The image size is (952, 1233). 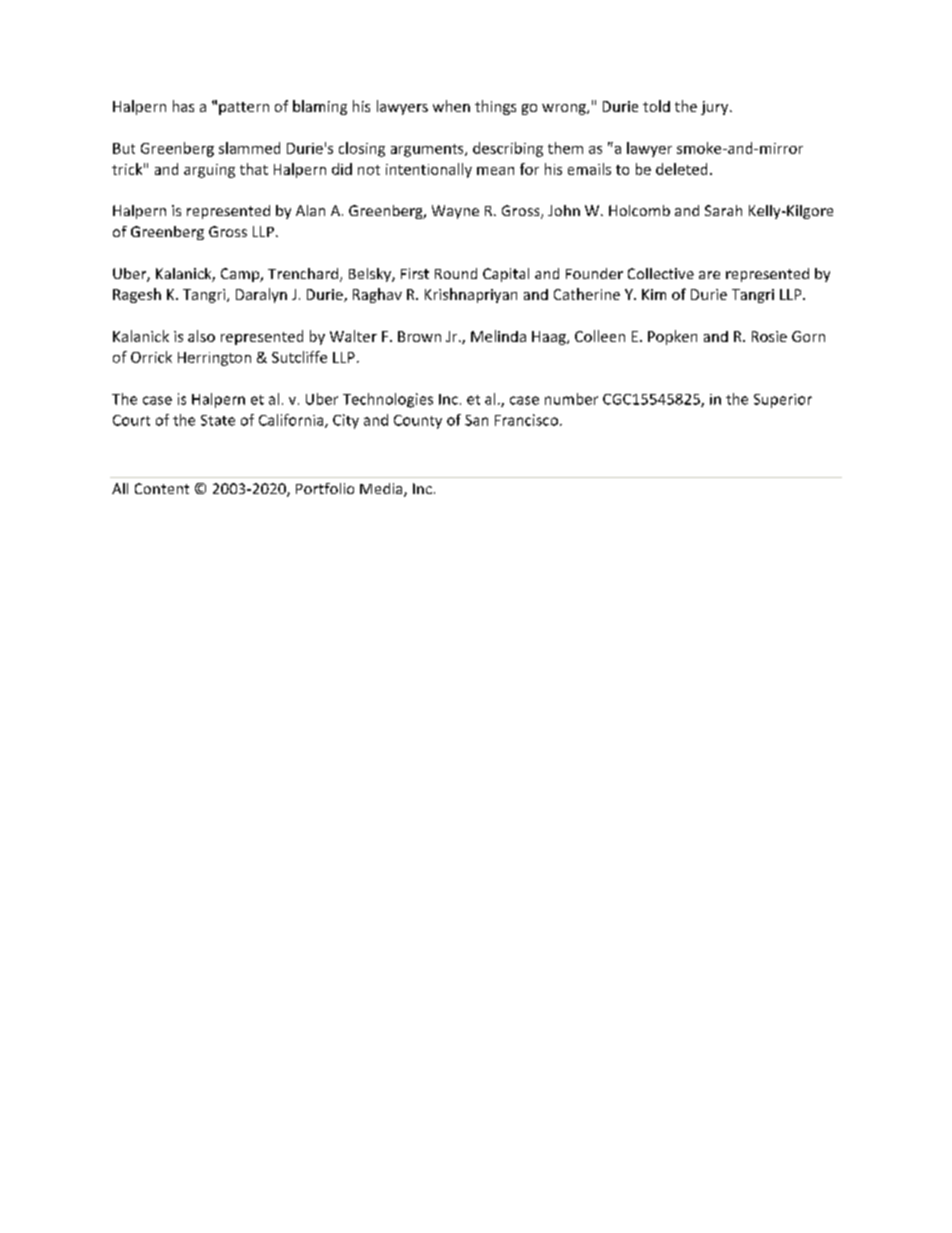 What do you see at coordinates (456, 273) in the screenshot?
I see `Round` at bounding box center [456, 273].
